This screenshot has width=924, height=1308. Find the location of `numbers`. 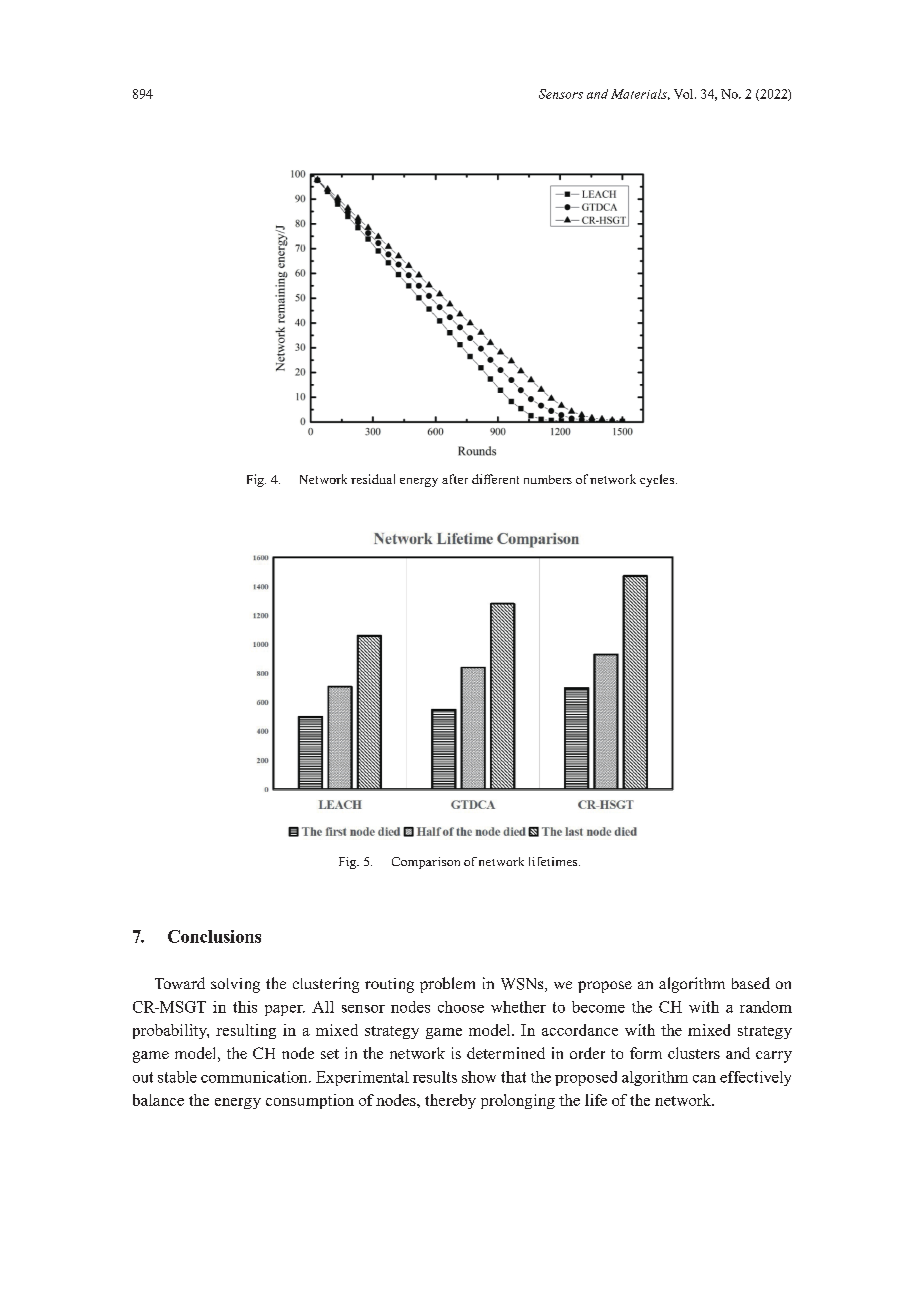

numbers is located at coordinates (548, 479).
